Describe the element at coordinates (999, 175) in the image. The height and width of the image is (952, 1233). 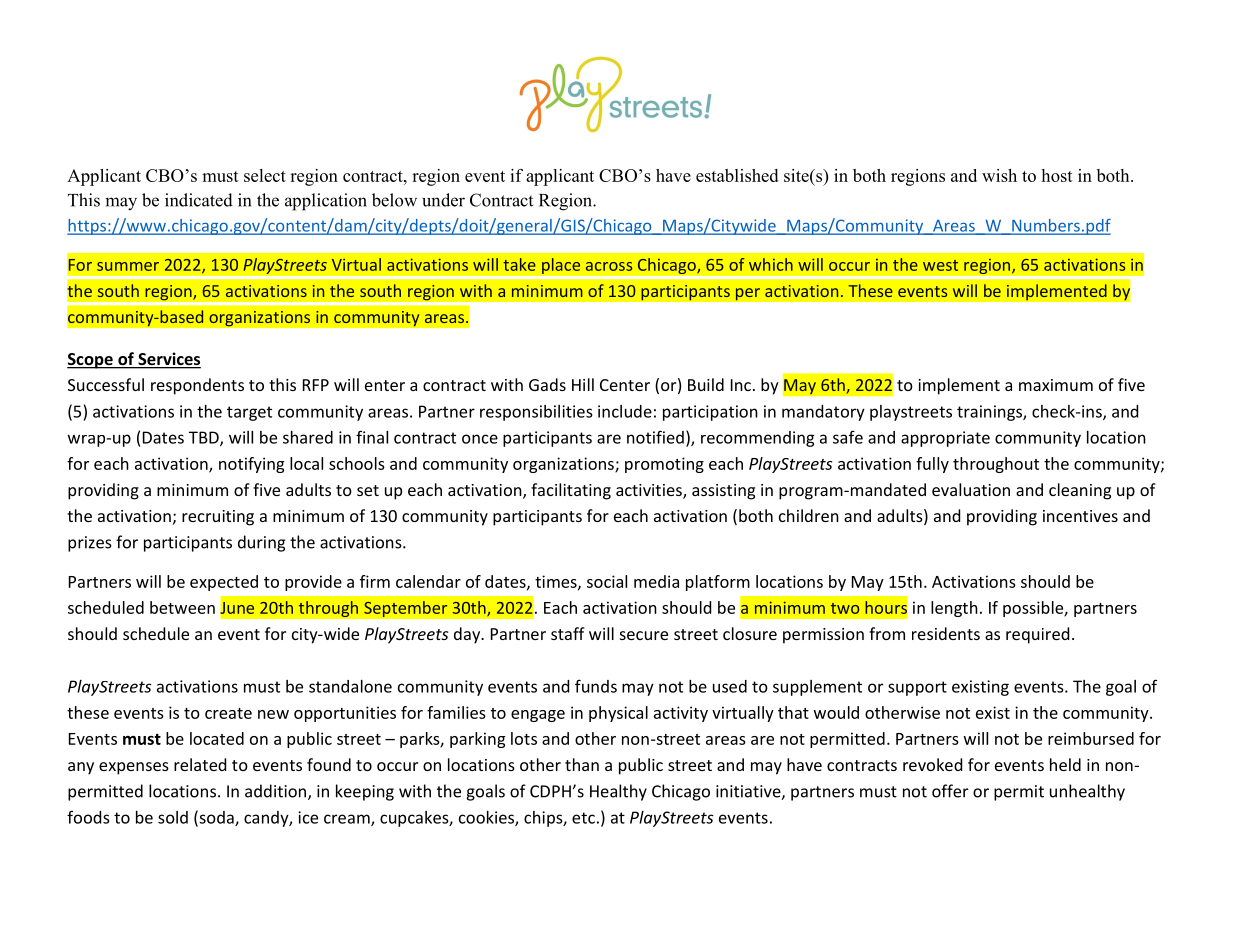
I see `wish` at that location.
